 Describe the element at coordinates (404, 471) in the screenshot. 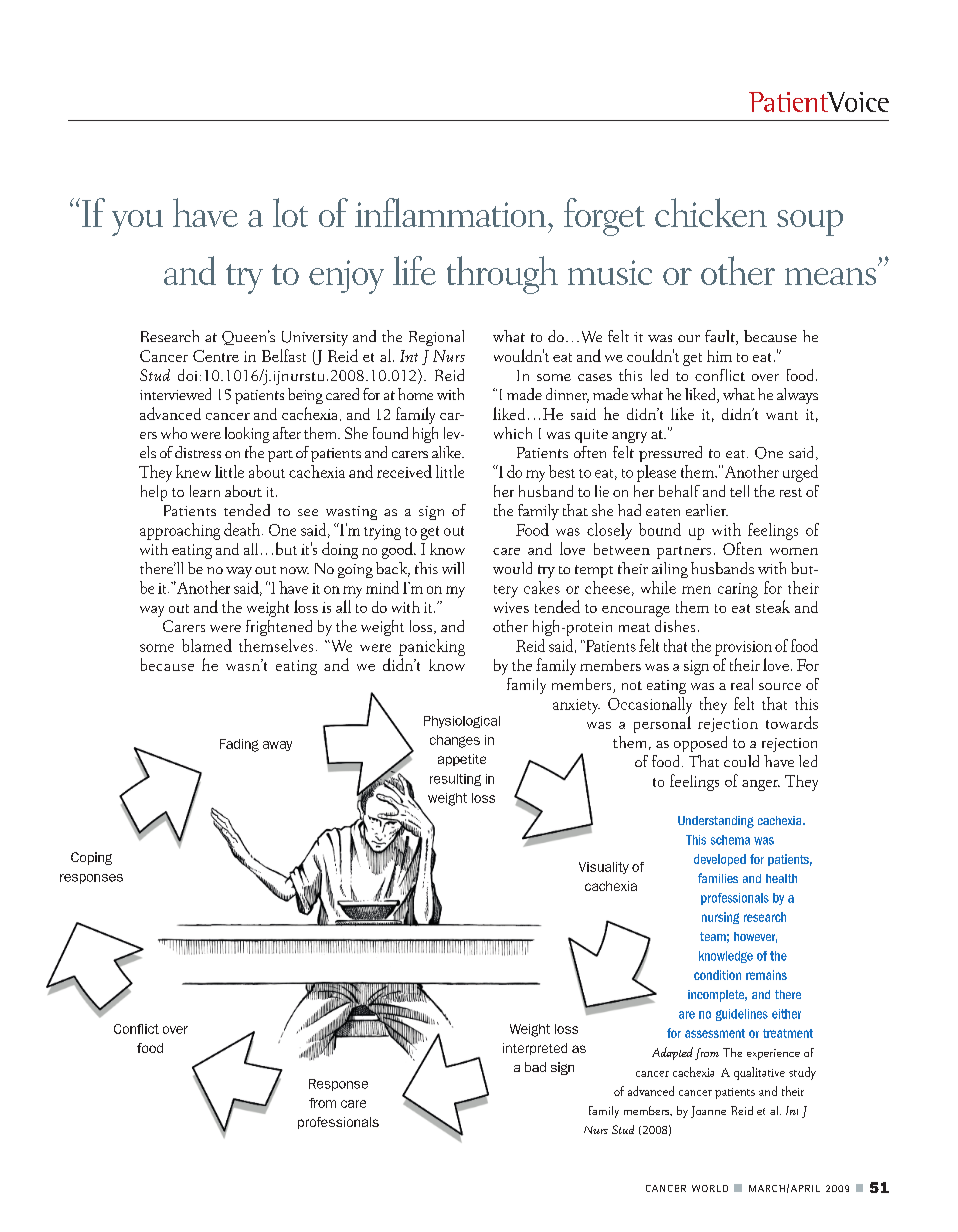

I see `received` at that location.
